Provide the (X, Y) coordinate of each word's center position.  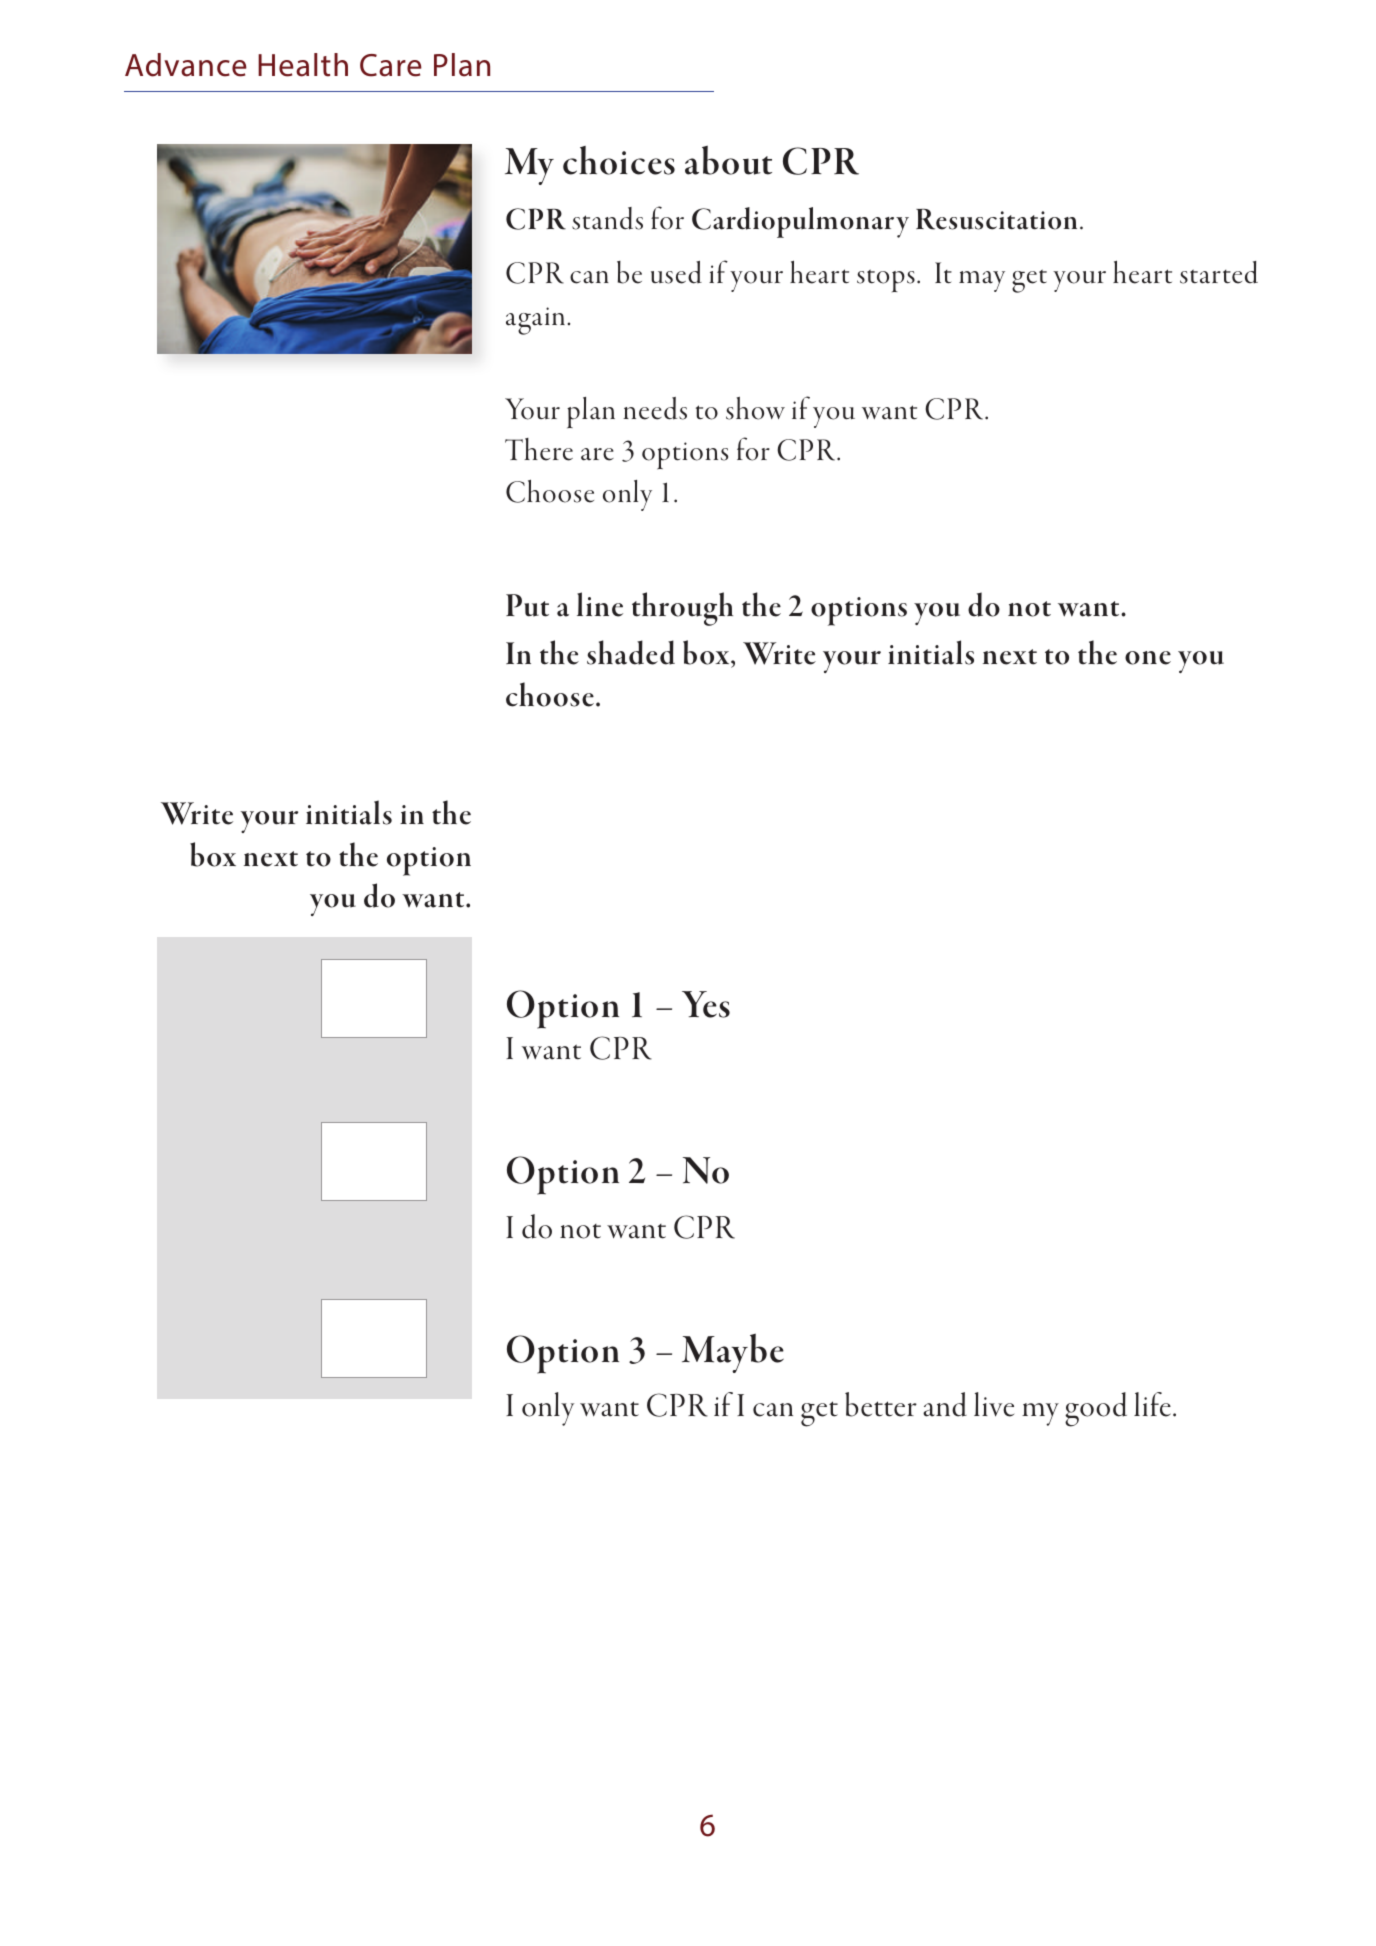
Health (303, 65)
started (1219, 272)
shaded (631, 652)
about (728, 160)
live (994, 1404)
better (881, 1404)
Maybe (733, 1353)
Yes (706, 1004)
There (539, 449)
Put (527, 605)
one (1148, 658)
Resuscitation (996, 219)
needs (655, 408)
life (1152, 1404)
